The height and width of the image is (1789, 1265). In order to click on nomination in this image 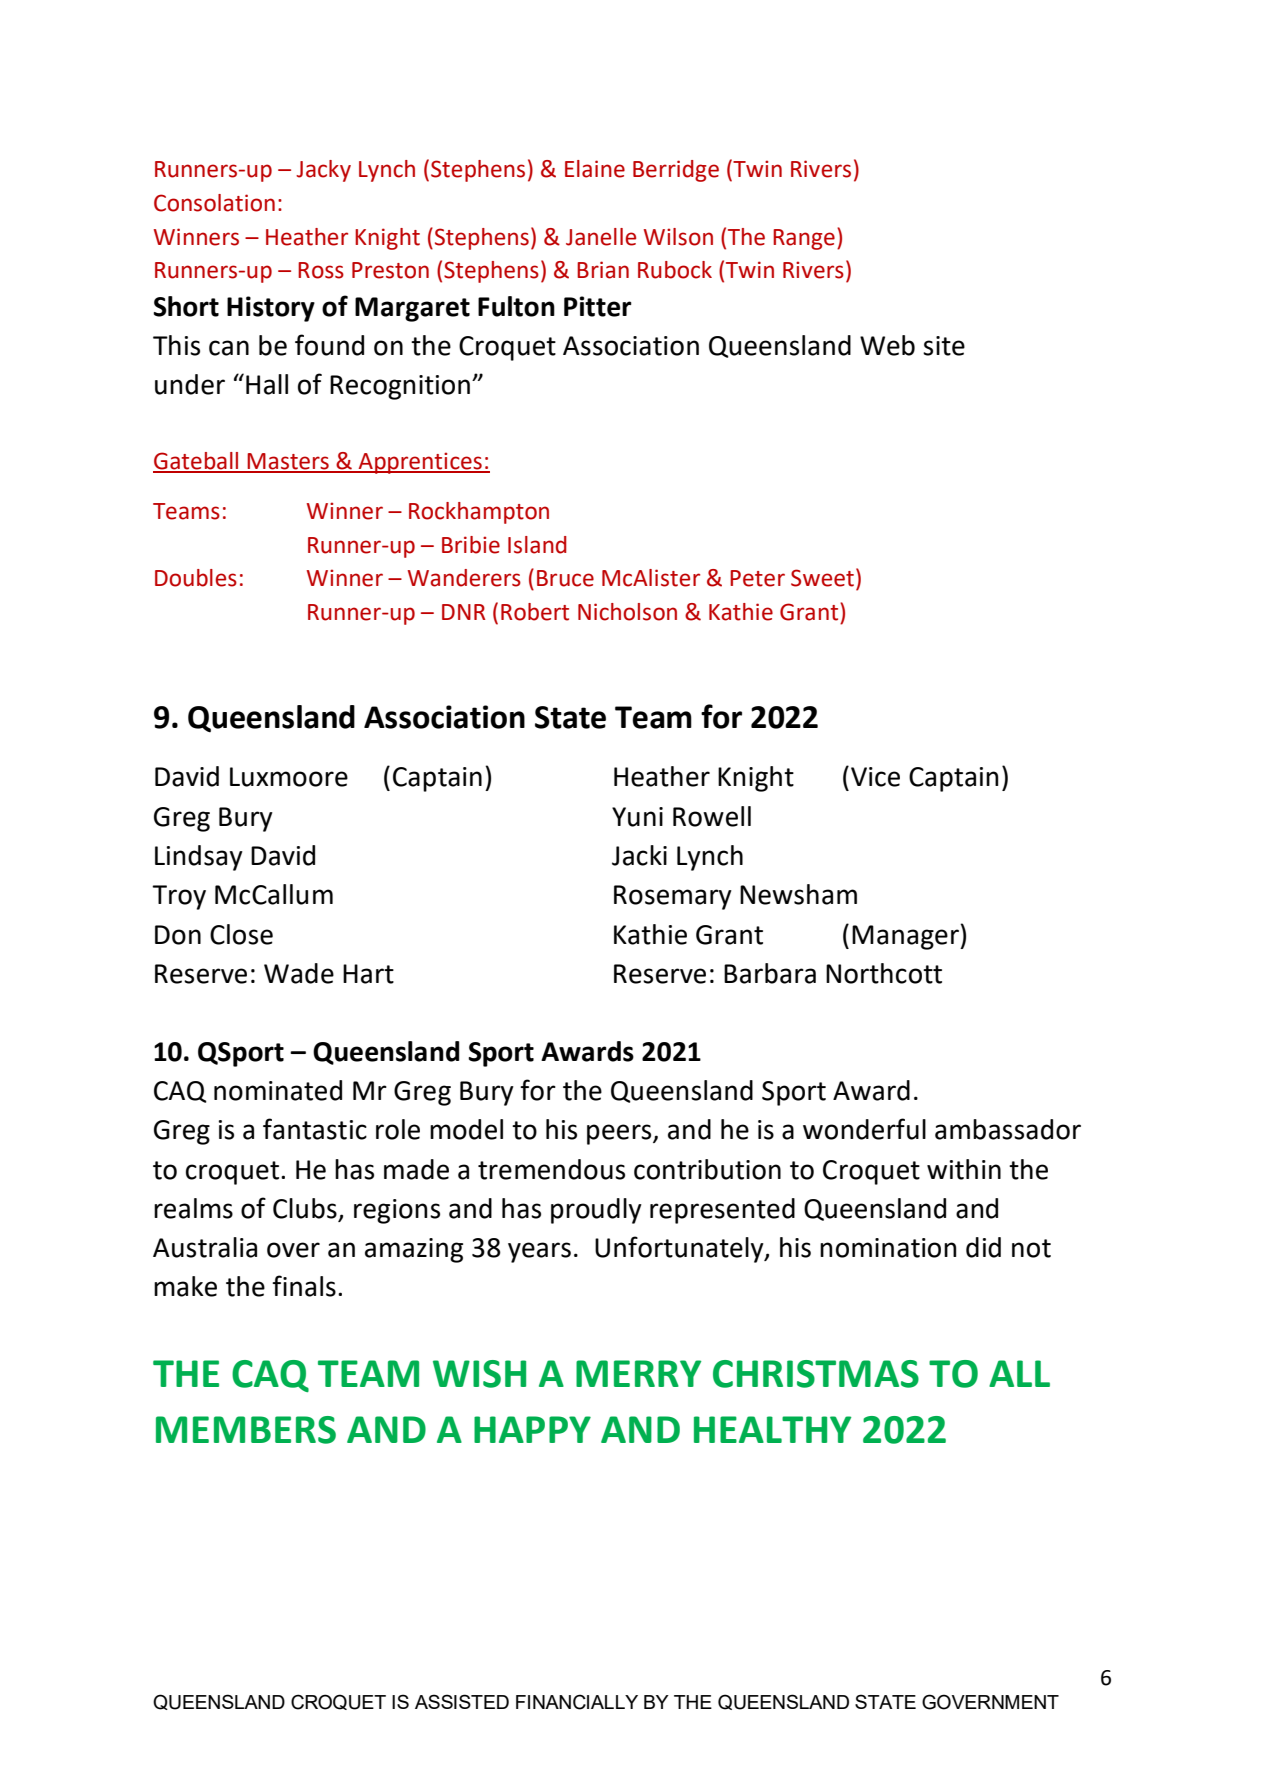, I will do `click(888, 1248)`.
